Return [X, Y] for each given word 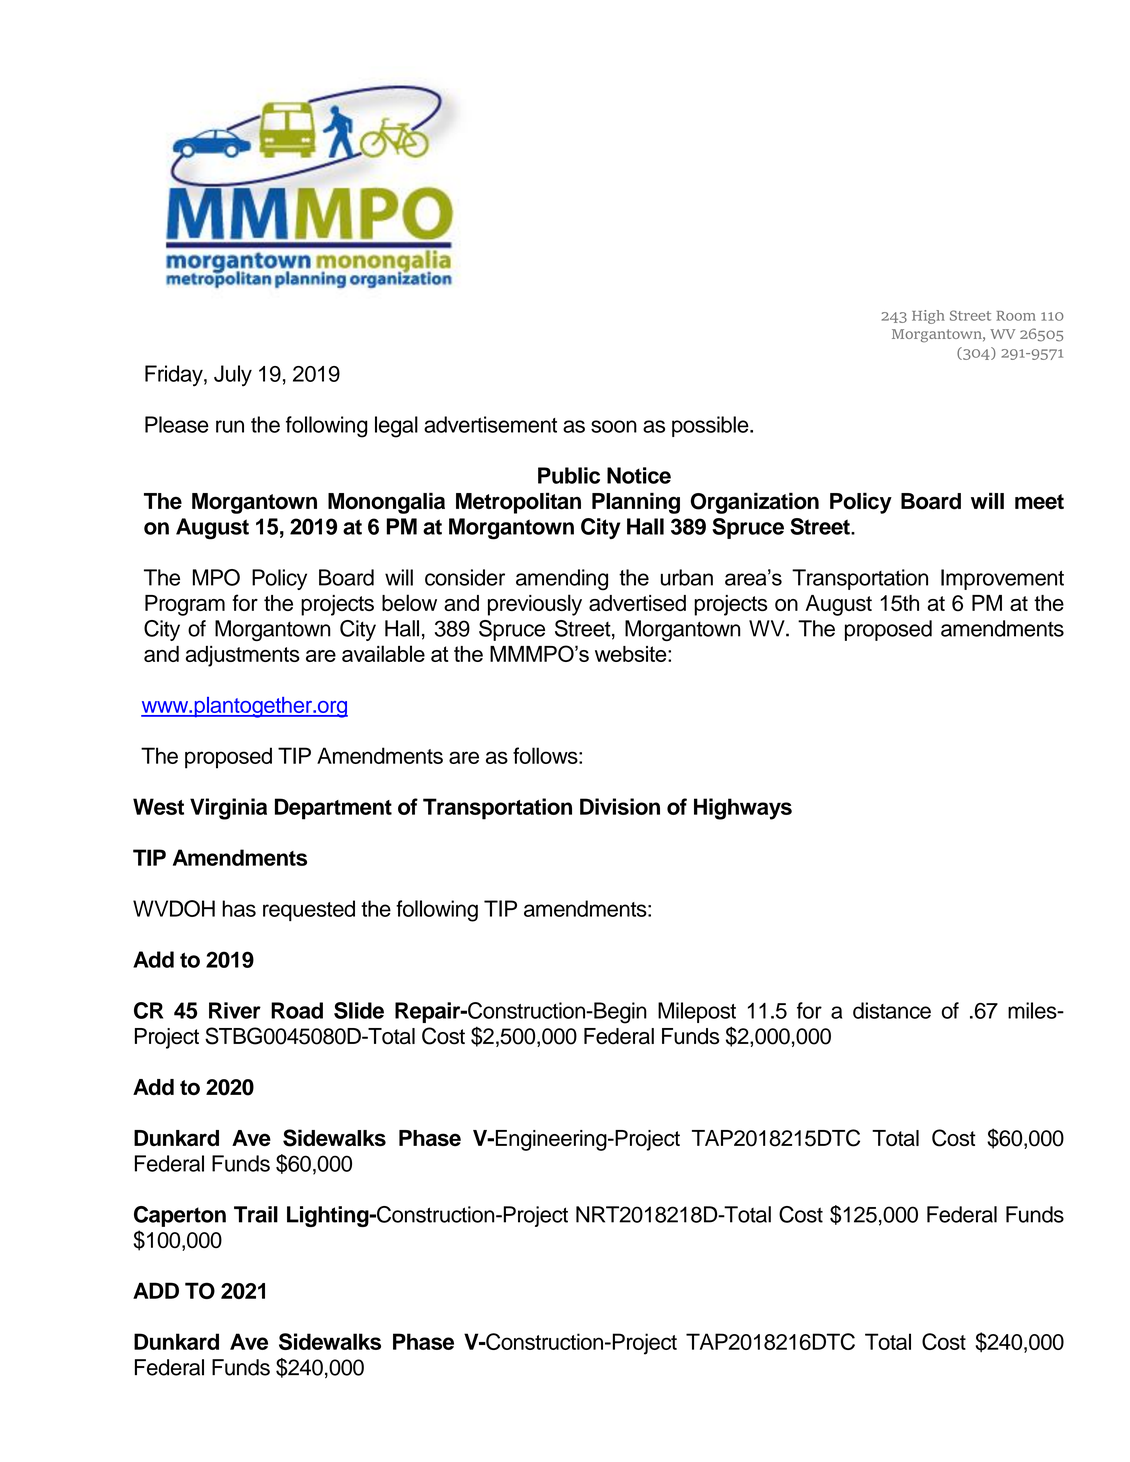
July [233, 376]
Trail [256, 1214]
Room [1016, 316]
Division [620, 806]
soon [614, 426]
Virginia [228, 809]
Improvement [1002, 579]
